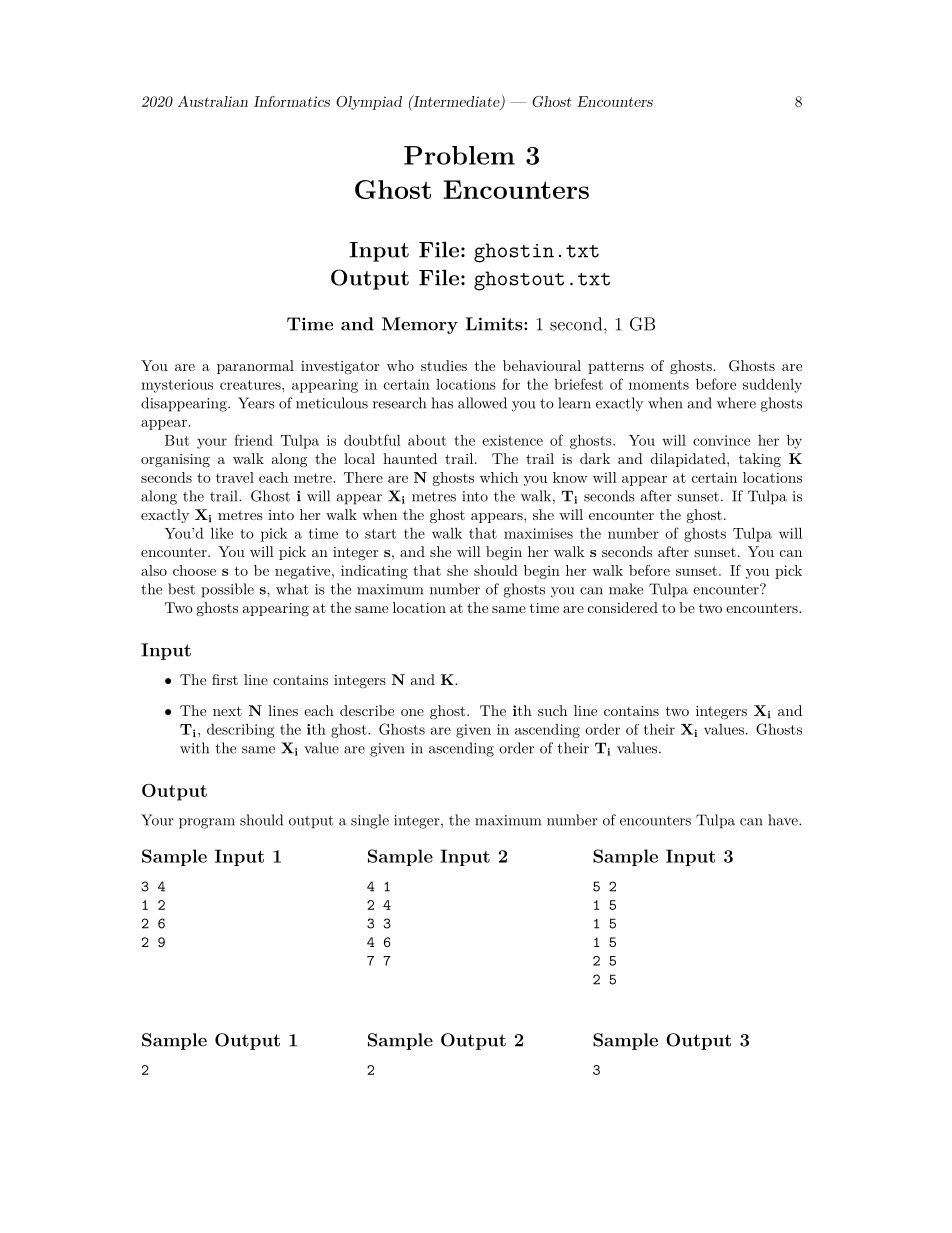 This image has height=1233, width=952. Describe the element at coordinates (235, 477) in the image. I see `travel` at that location.
